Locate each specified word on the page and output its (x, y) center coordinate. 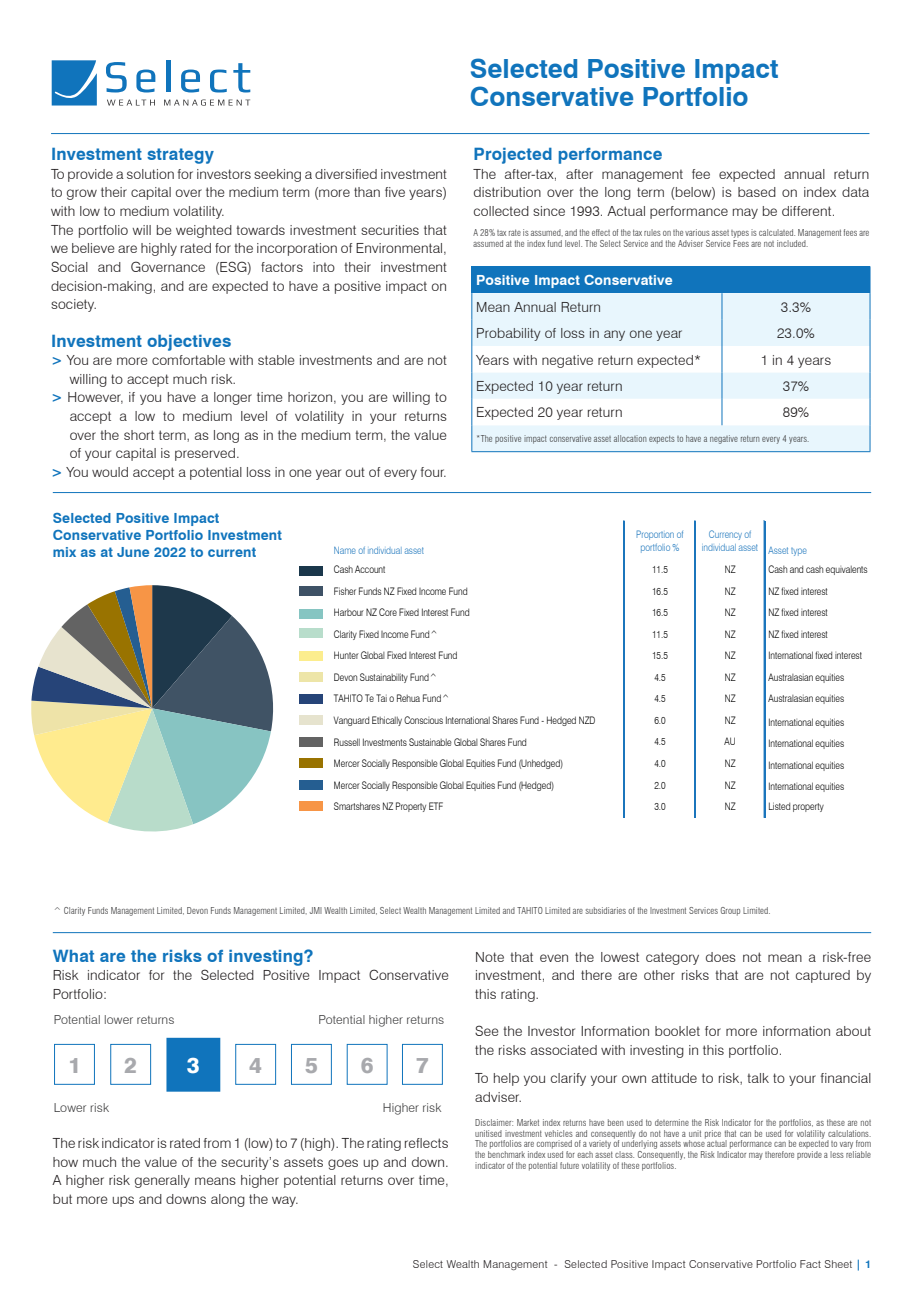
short (139, 435)
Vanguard (351, 721)
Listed (779, 806)
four (433, 472)
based (757, 192)
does (721, 957)
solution (150, 174)
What (73, 956)
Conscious (423, 720)
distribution (507, 192)
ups (123, 1201)
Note (490, 957)
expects (662, 439)
